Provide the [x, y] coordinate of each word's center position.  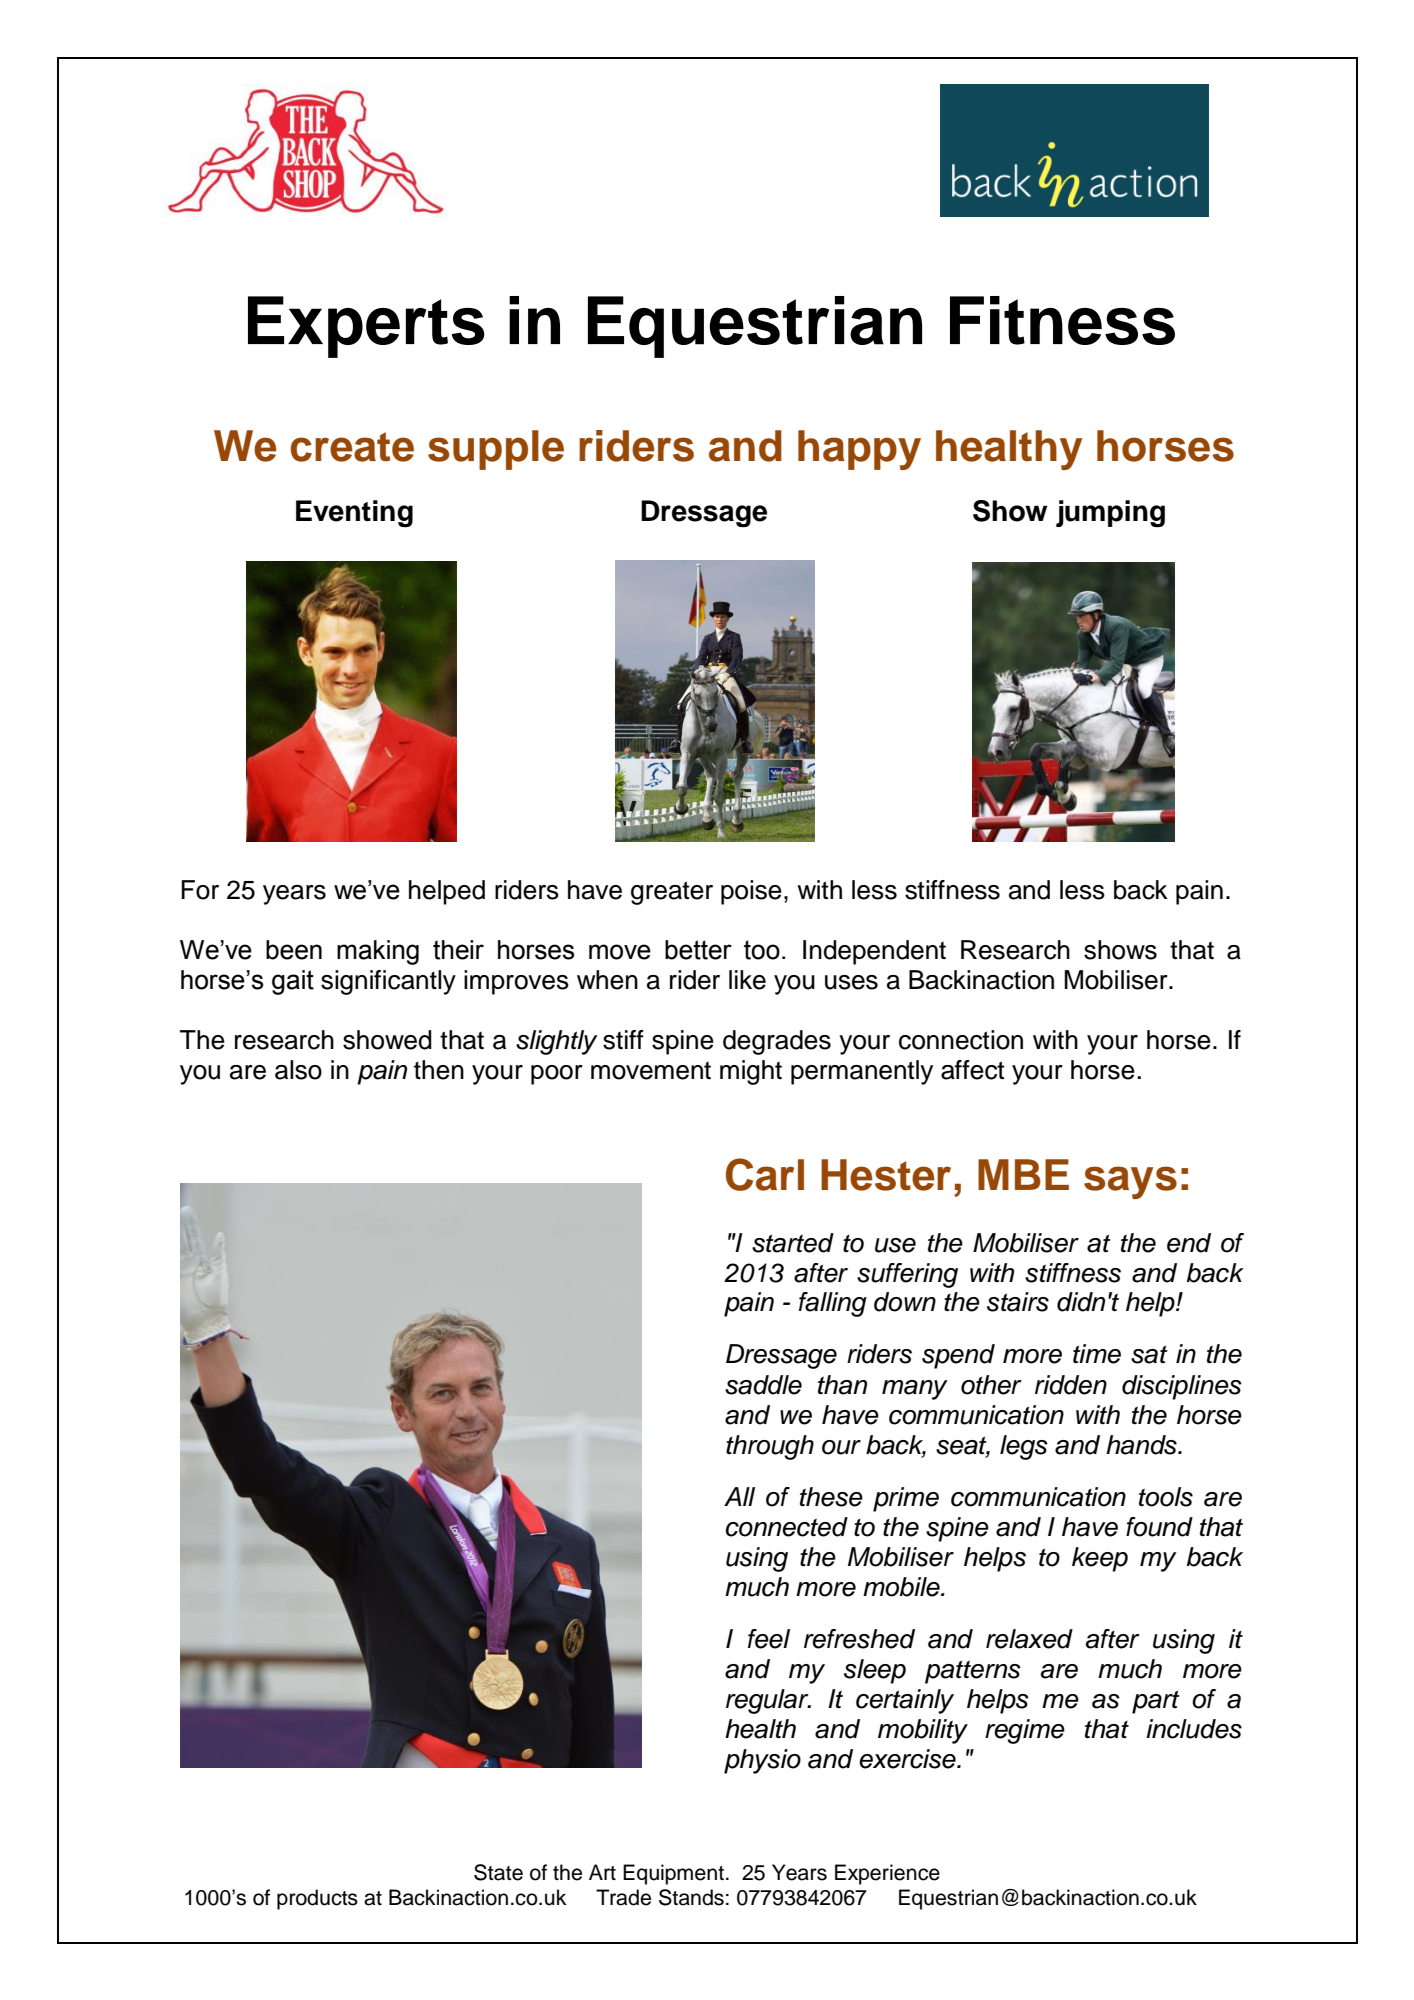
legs [1024, 1447]
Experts [366, 327]
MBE [1023, 1174]
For [200, 890]
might [751, 1072]
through [770, 1447]
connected [787, 1527]
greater [672, 893]
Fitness [1062, 320]
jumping [1110, 514]
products [317, 1899]
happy [859, 450]
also [298, 1070]
